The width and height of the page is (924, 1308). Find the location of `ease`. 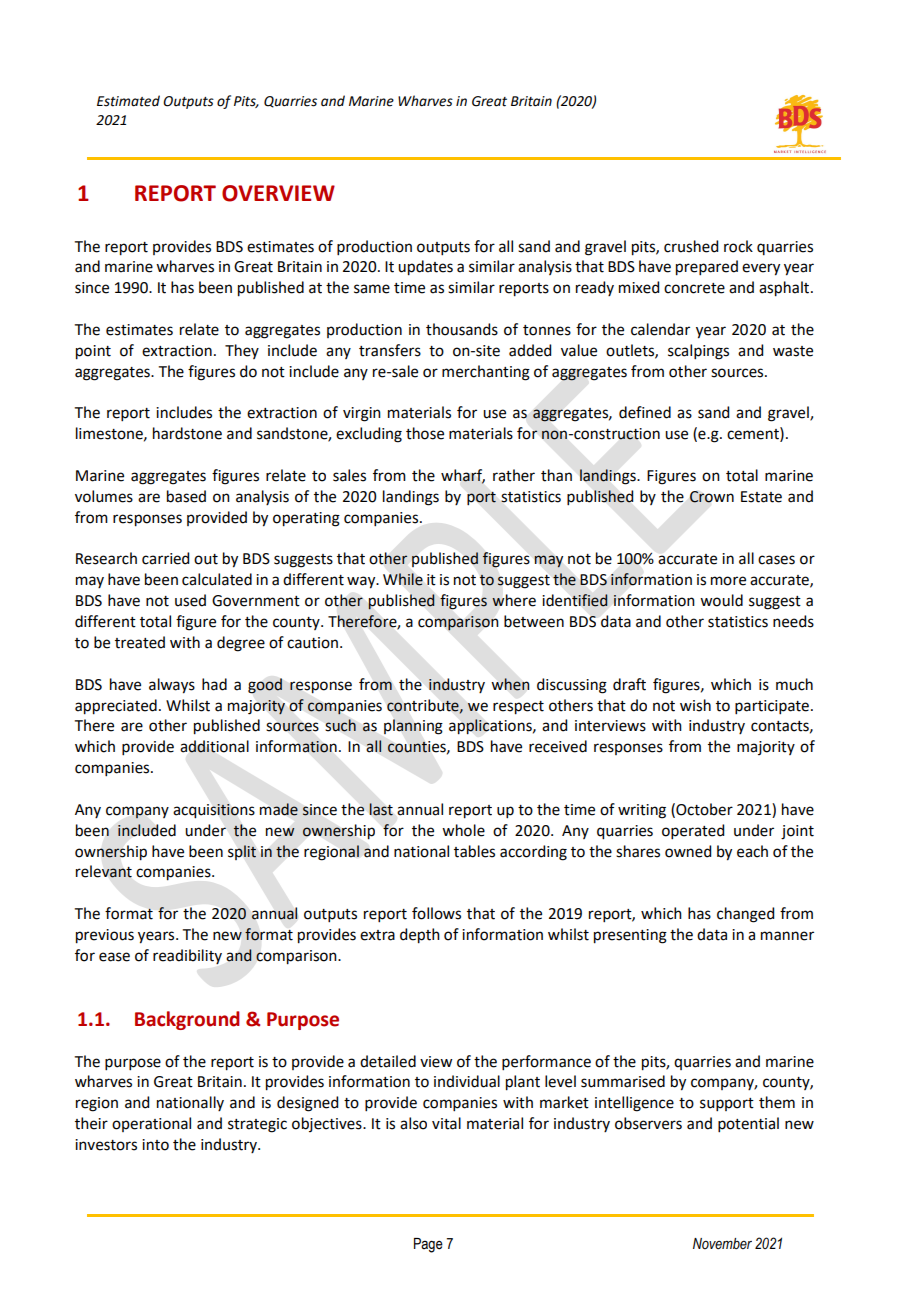

ease is located at coordinates (114, 957).
